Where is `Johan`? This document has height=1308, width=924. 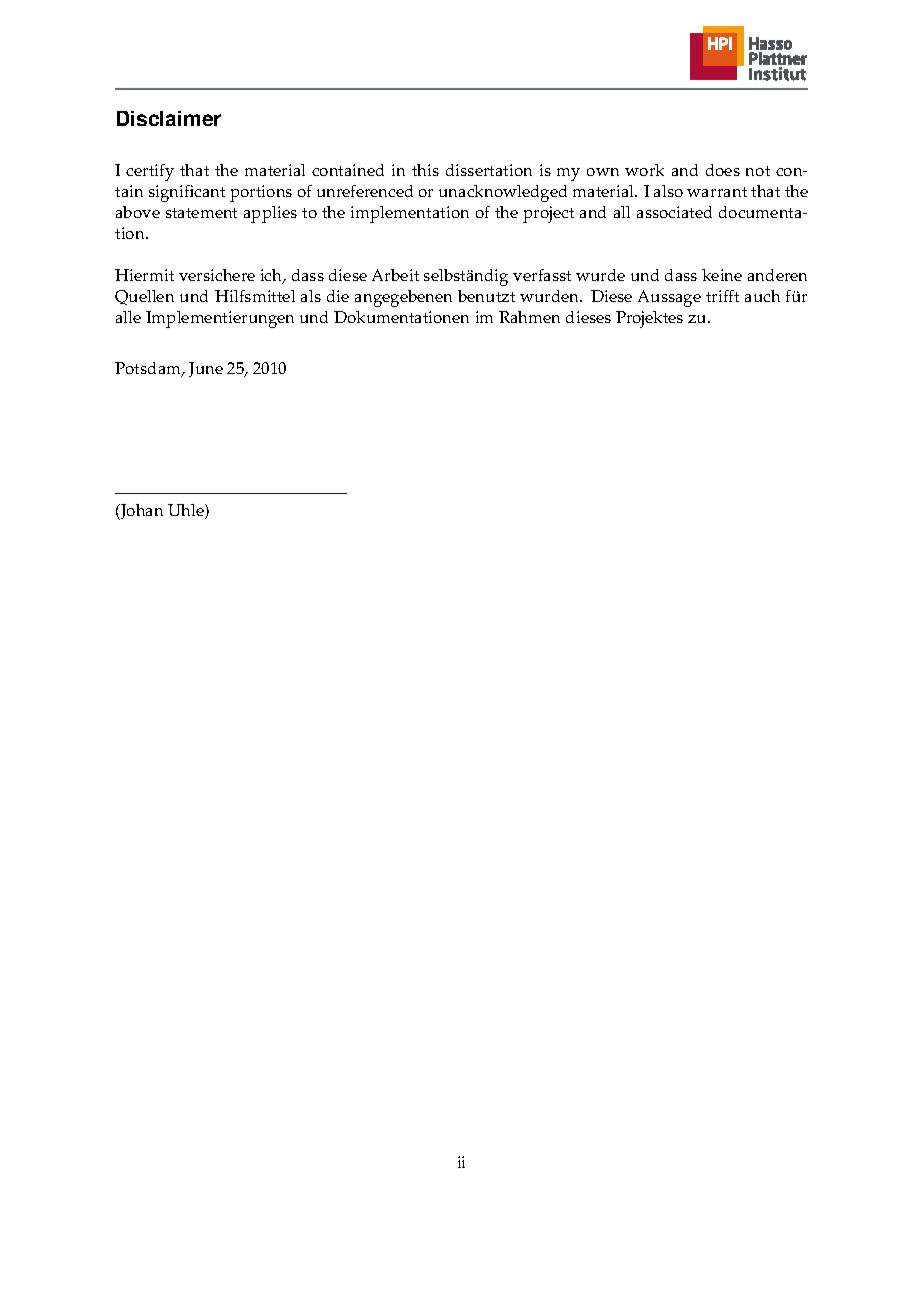 Johan is located at coordinates (140, 512).
